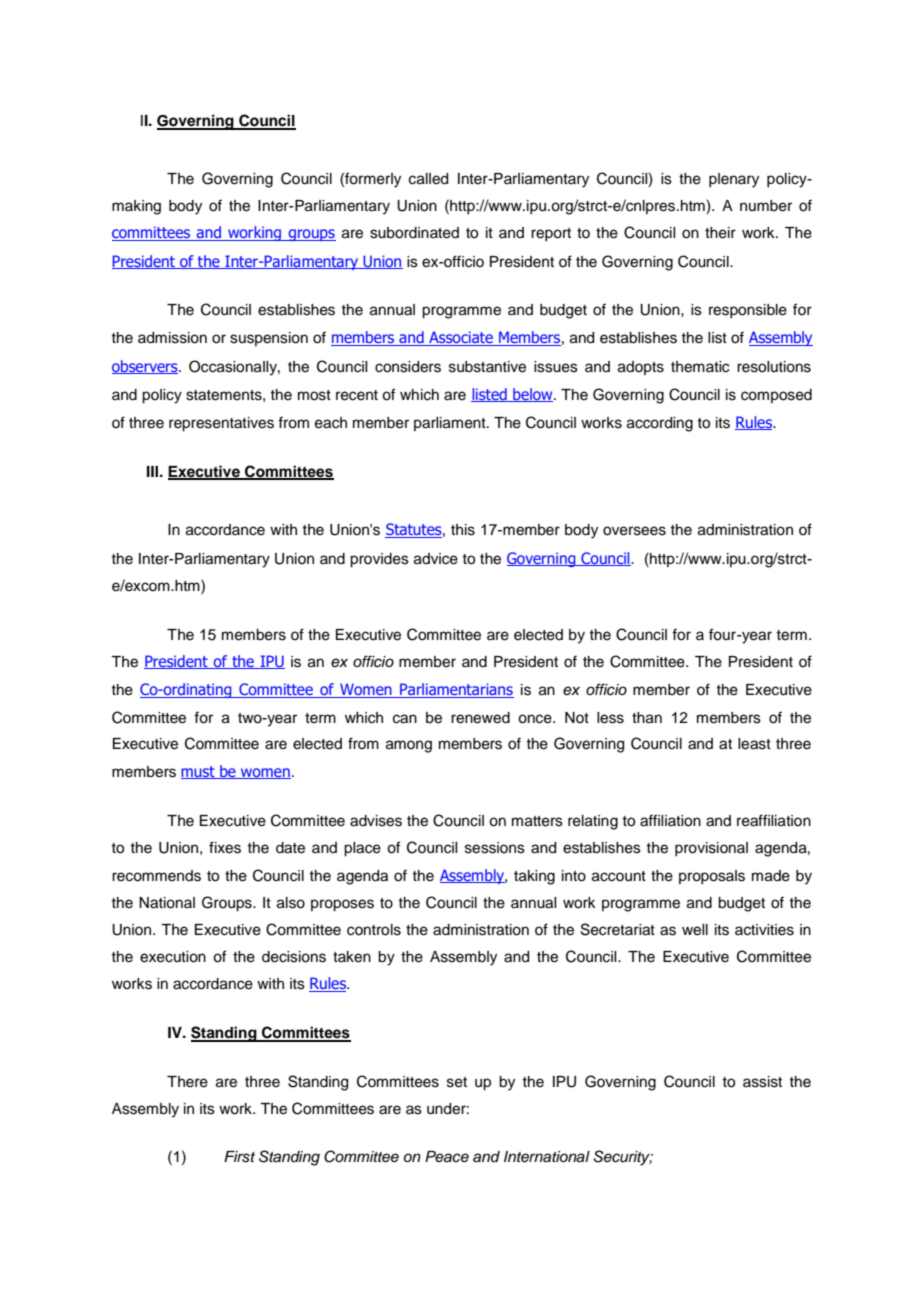  I want to click on fixes, so click(225, 847).
